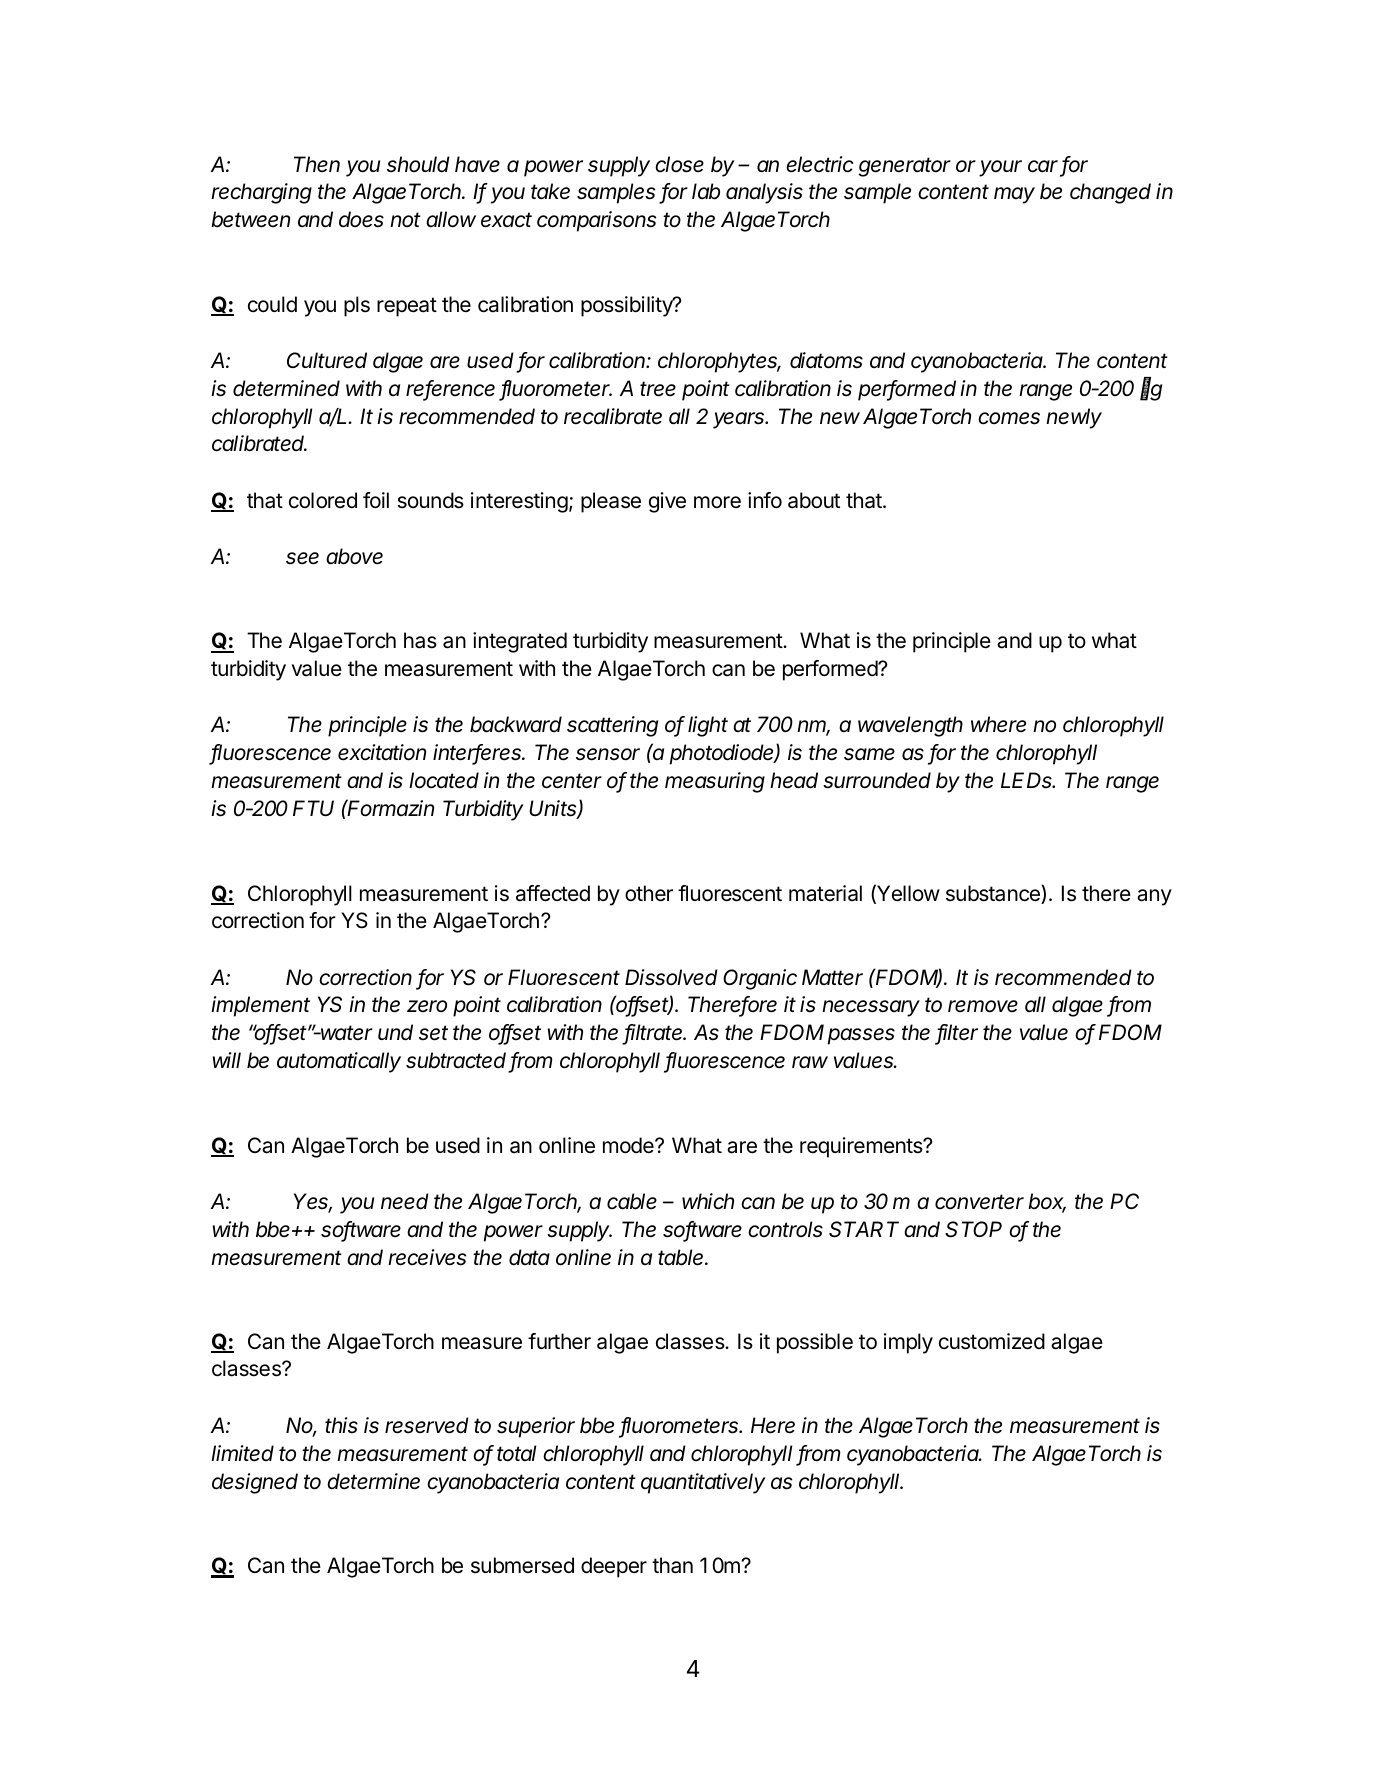  What do you see at coordinates (1014, 195) in the document?
I see `may` at bounding box center [1014, 195].
